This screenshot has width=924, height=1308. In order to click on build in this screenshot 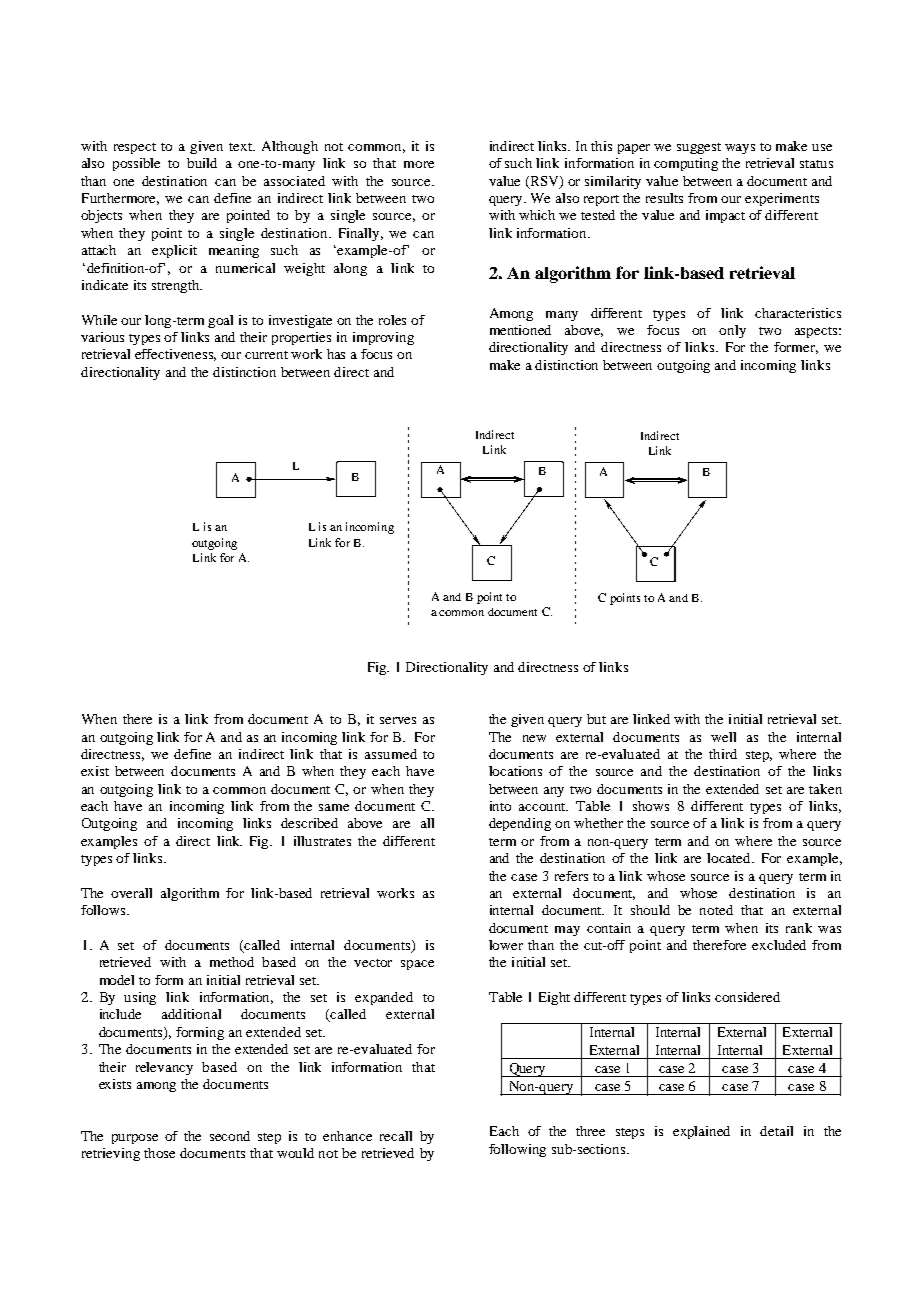, I will do `click(202, 163)`.
